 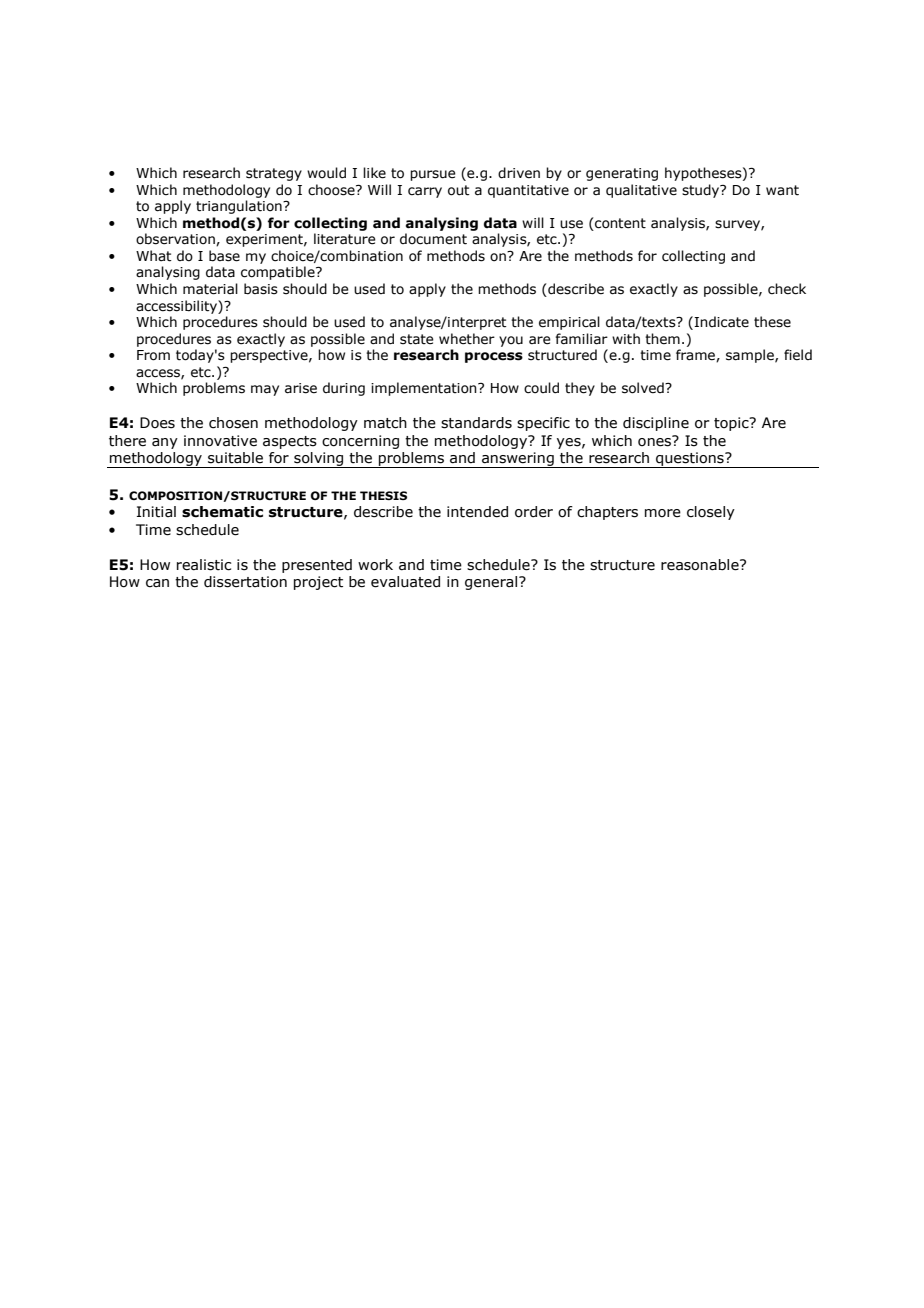 I want to click on whether, so click(x=467, y=339).
